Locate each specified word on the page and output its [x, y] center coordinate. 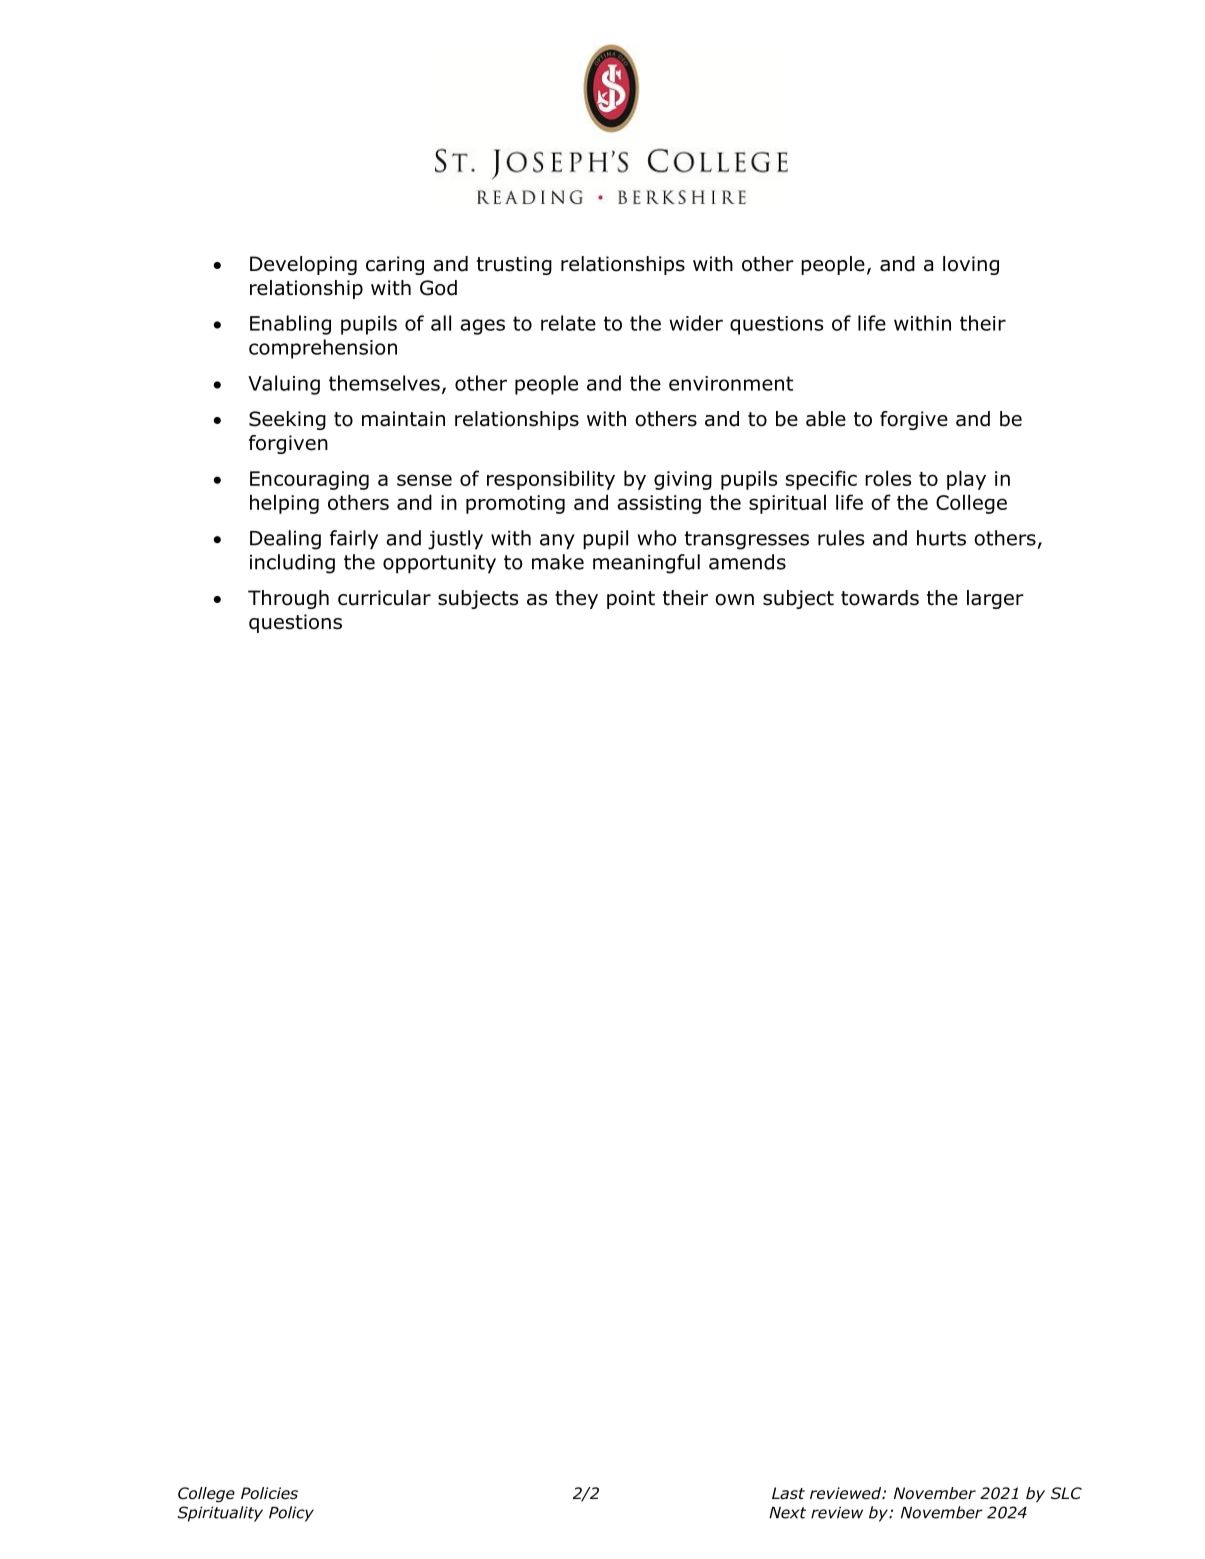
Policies [269, 1493]
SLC [1066, 1493]
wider [696, 323]
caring [395, 265]
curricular [384, 598]
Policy [291, 1514]
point [631, 599]
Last [788, 1493]
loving [971, 265]
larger [995, 599]
